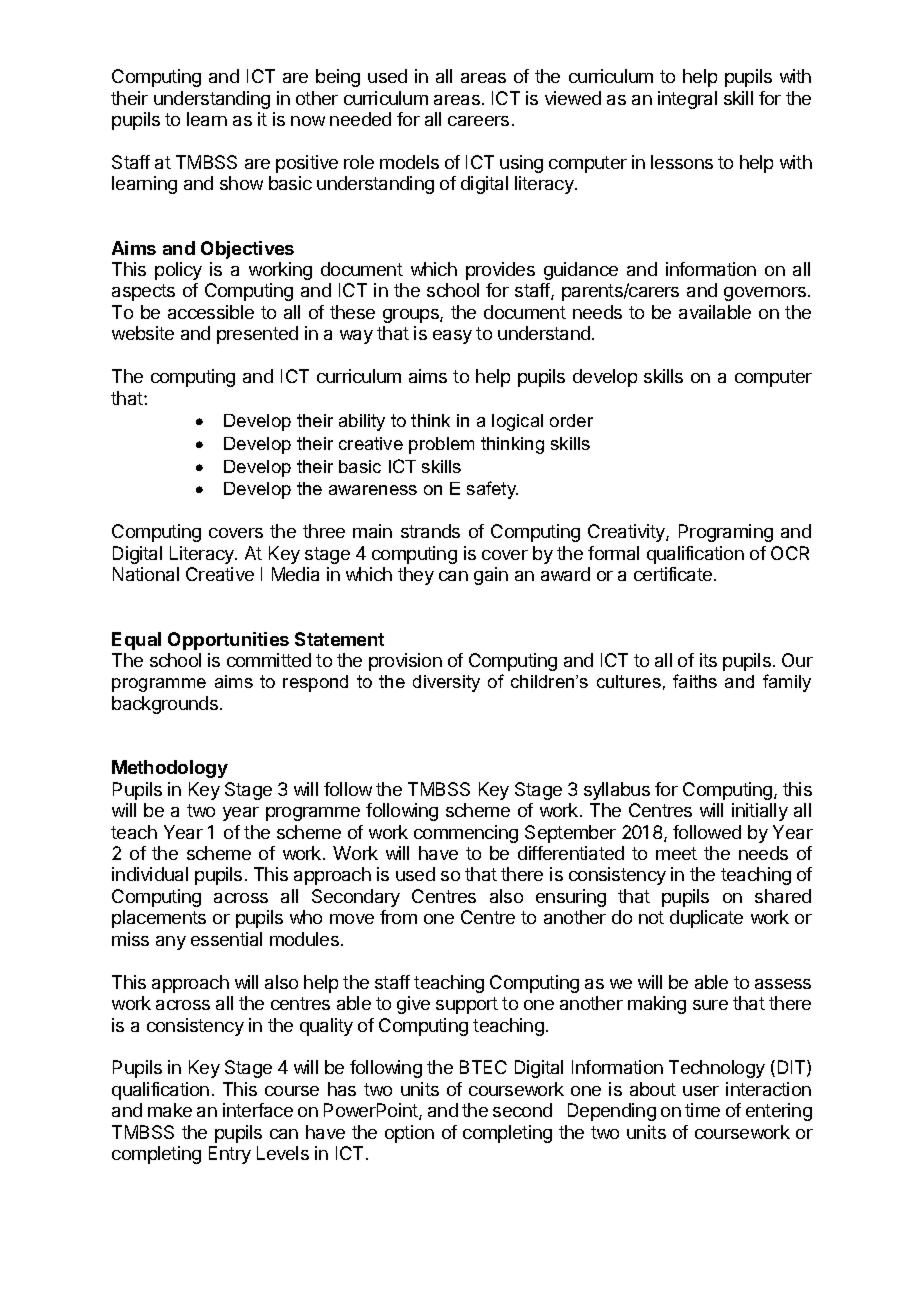 The width and height of the document is (924, 1308). I want to click on show, so click(241, 183).
